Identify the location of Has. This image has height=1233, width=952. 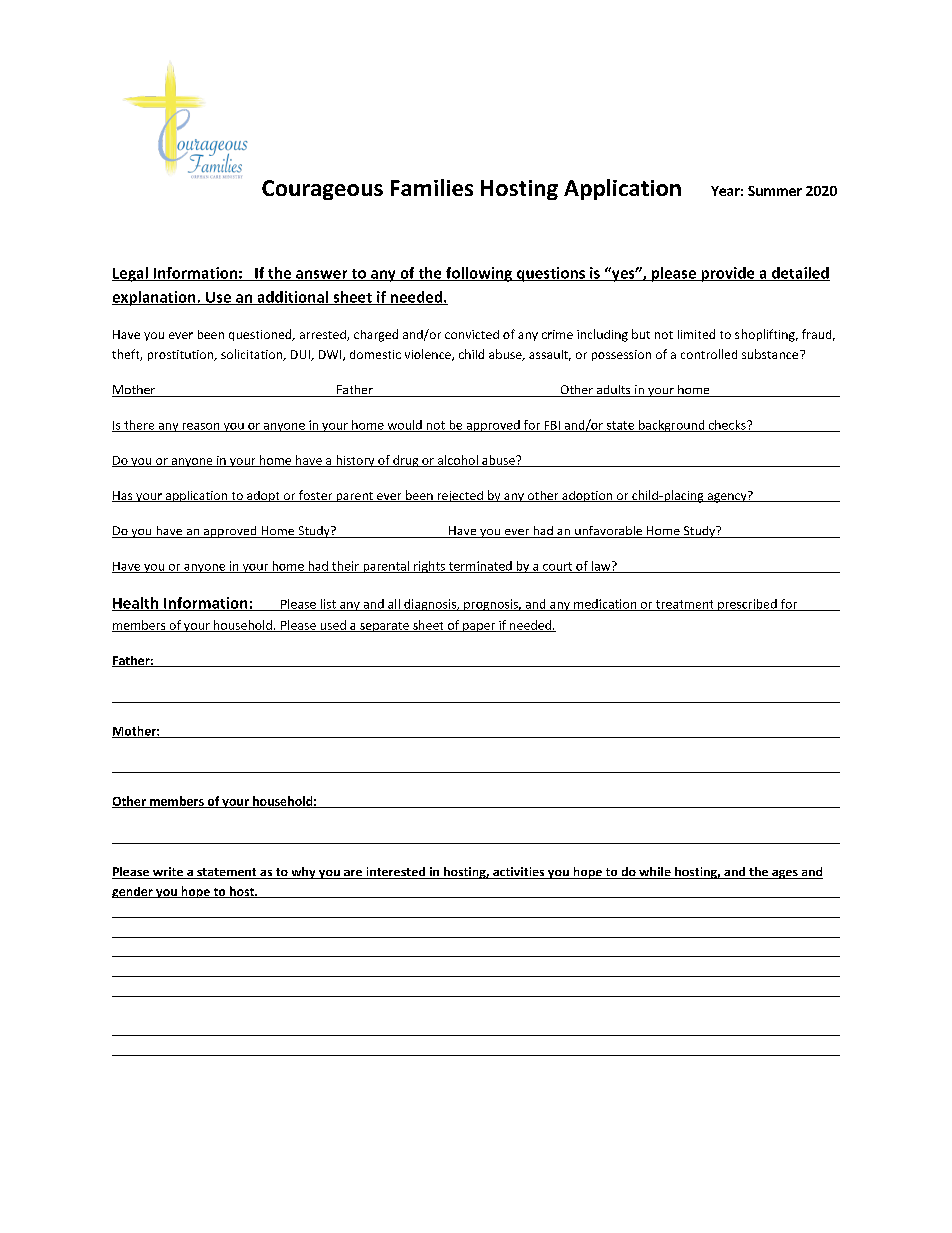
(123, 496).
